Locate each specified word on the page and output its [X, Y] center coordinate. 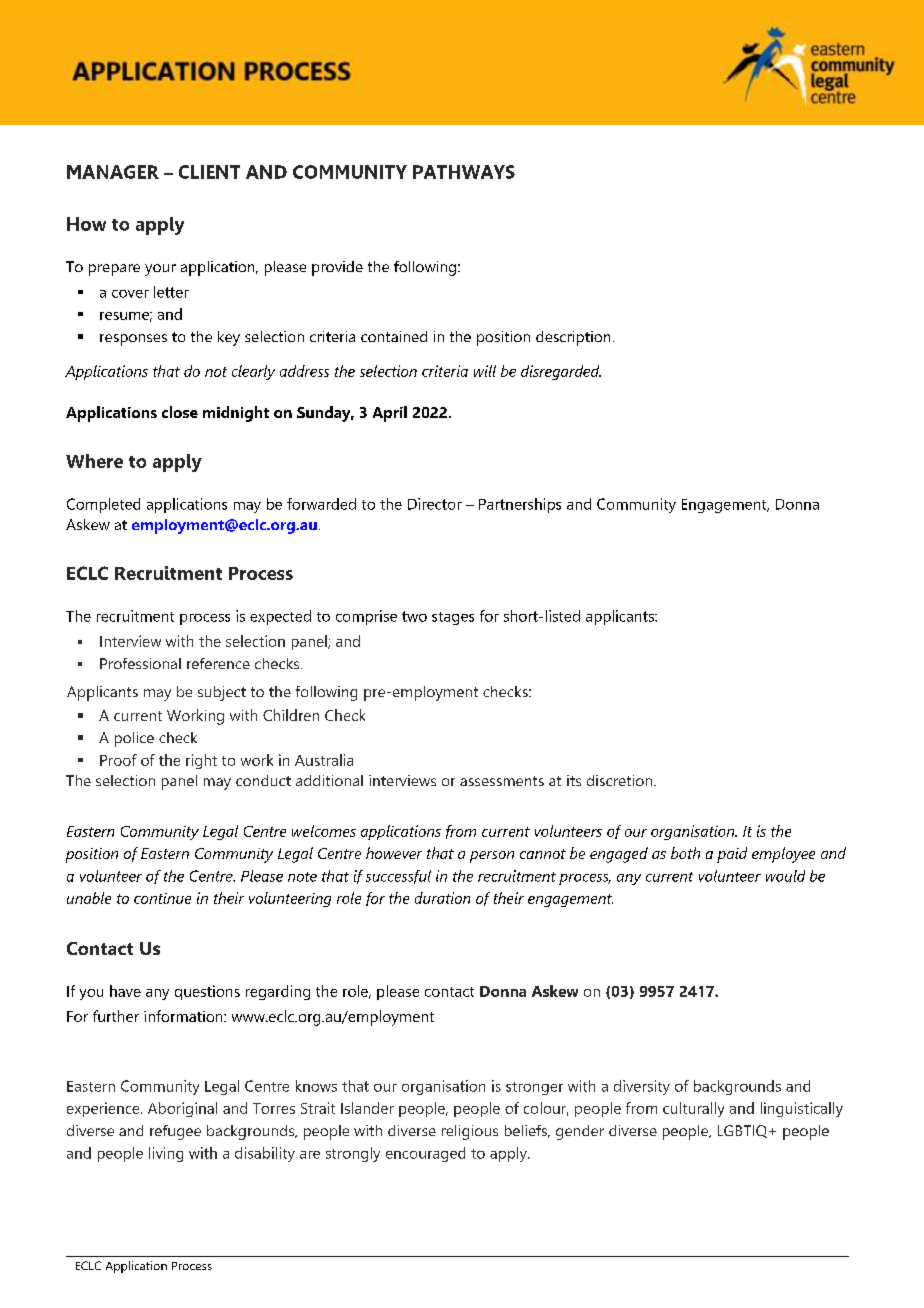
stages [453, 618]
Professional [140, 663]
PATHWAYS [464, 172]
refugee [175, 1132]
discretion [621, 780]
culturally [693, 1109]
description [573, 338]
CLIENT [209, 172]
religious [470, 1132]
